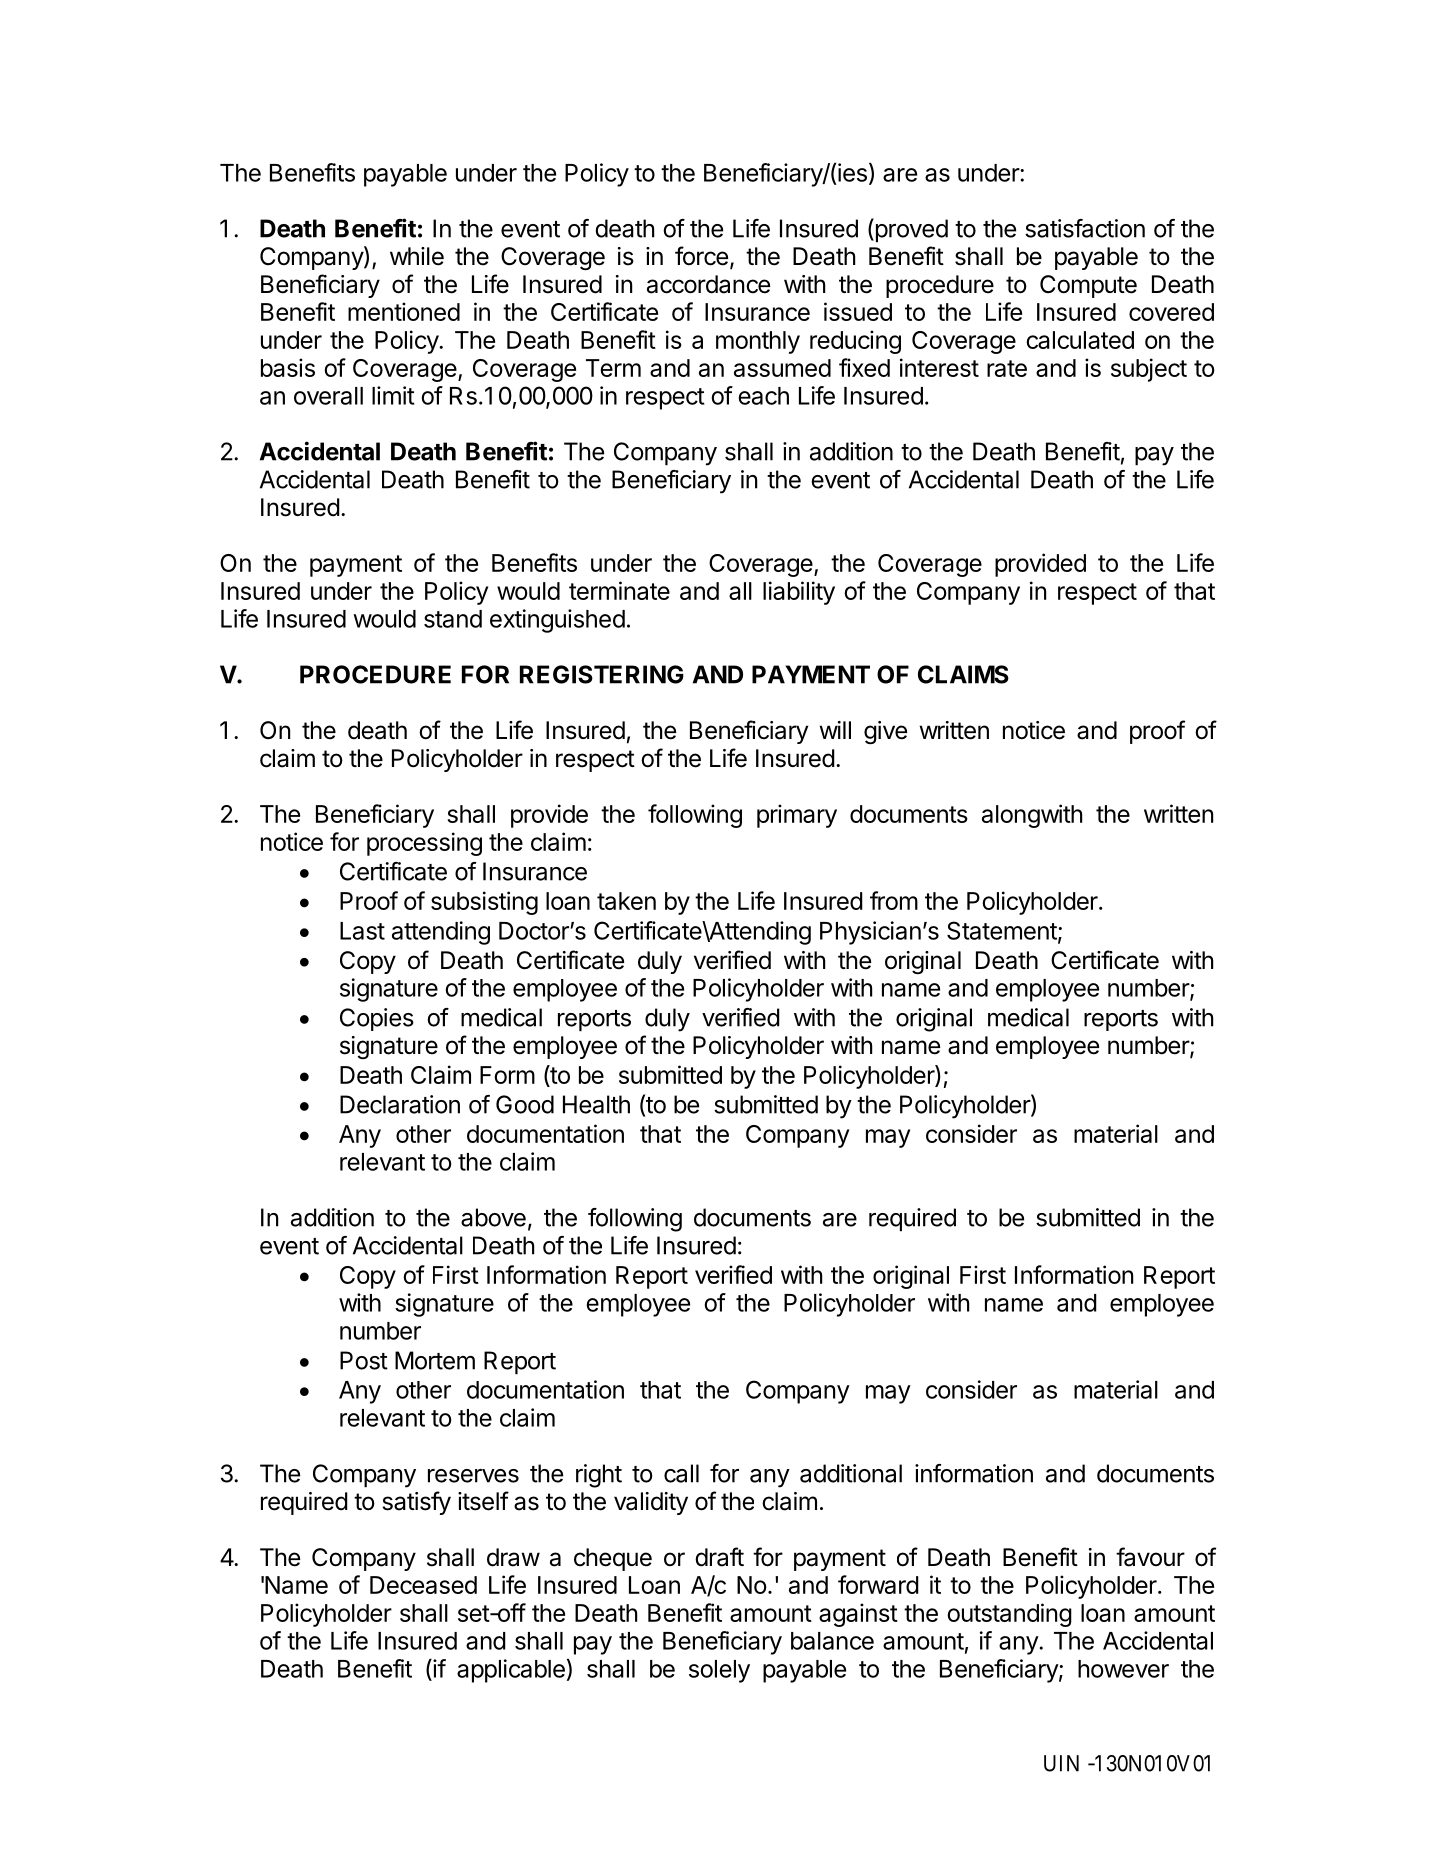  What do you see at coordinates (1002, 930) in the screenshot?
I see `Statement` at bounding box center [1002, 930].
